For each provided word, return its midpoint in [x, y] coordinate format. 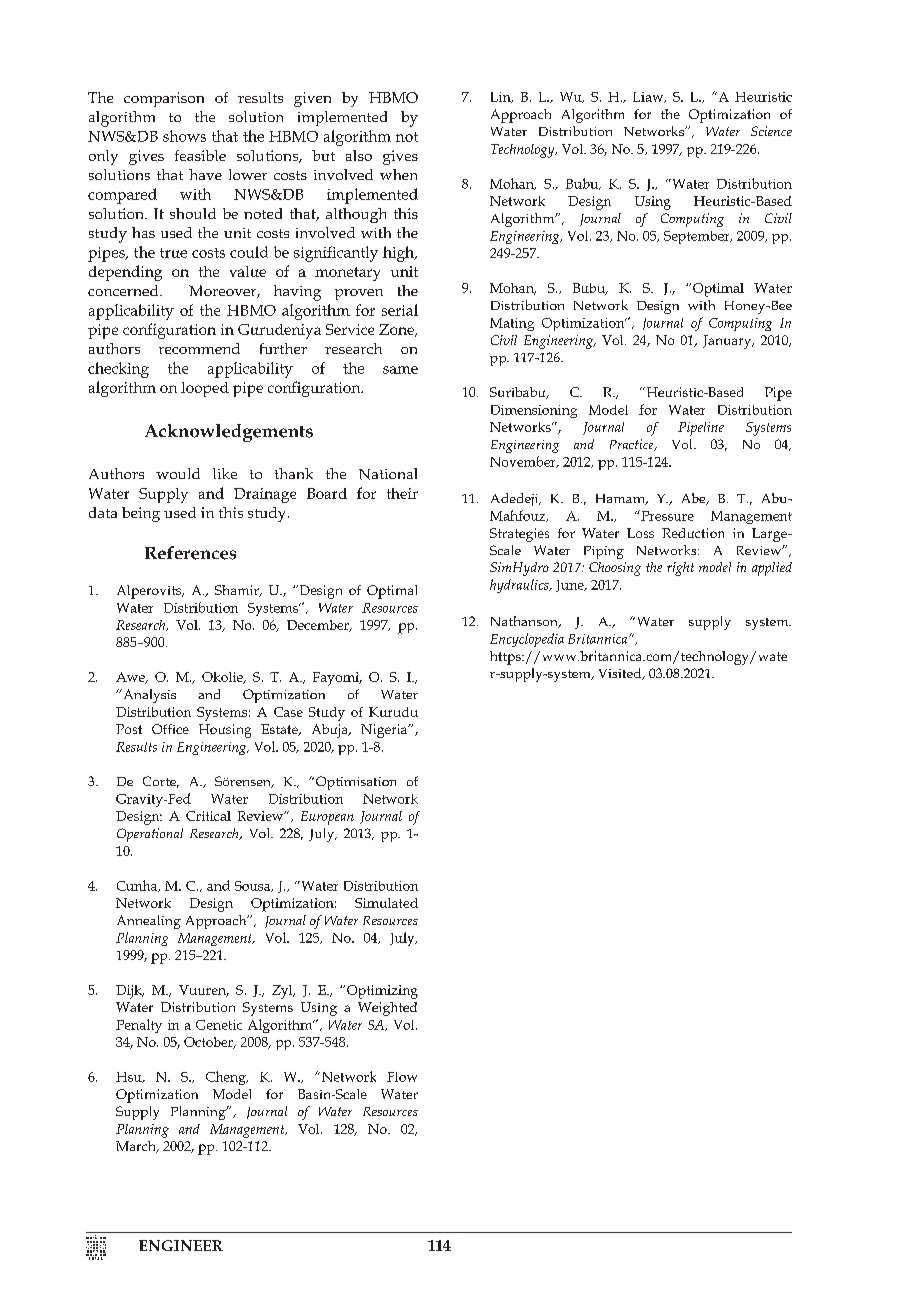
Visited [621, 674]
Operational [150, 835]
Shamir [238, 591]
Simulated [386, 903]
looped [205, 389]
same [400, 370]
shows [184, 136]
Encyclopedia [527, 640]
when [398, 174]
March [137, 1147]
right [680, 569]
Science [771, 131]
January [728, 342]
